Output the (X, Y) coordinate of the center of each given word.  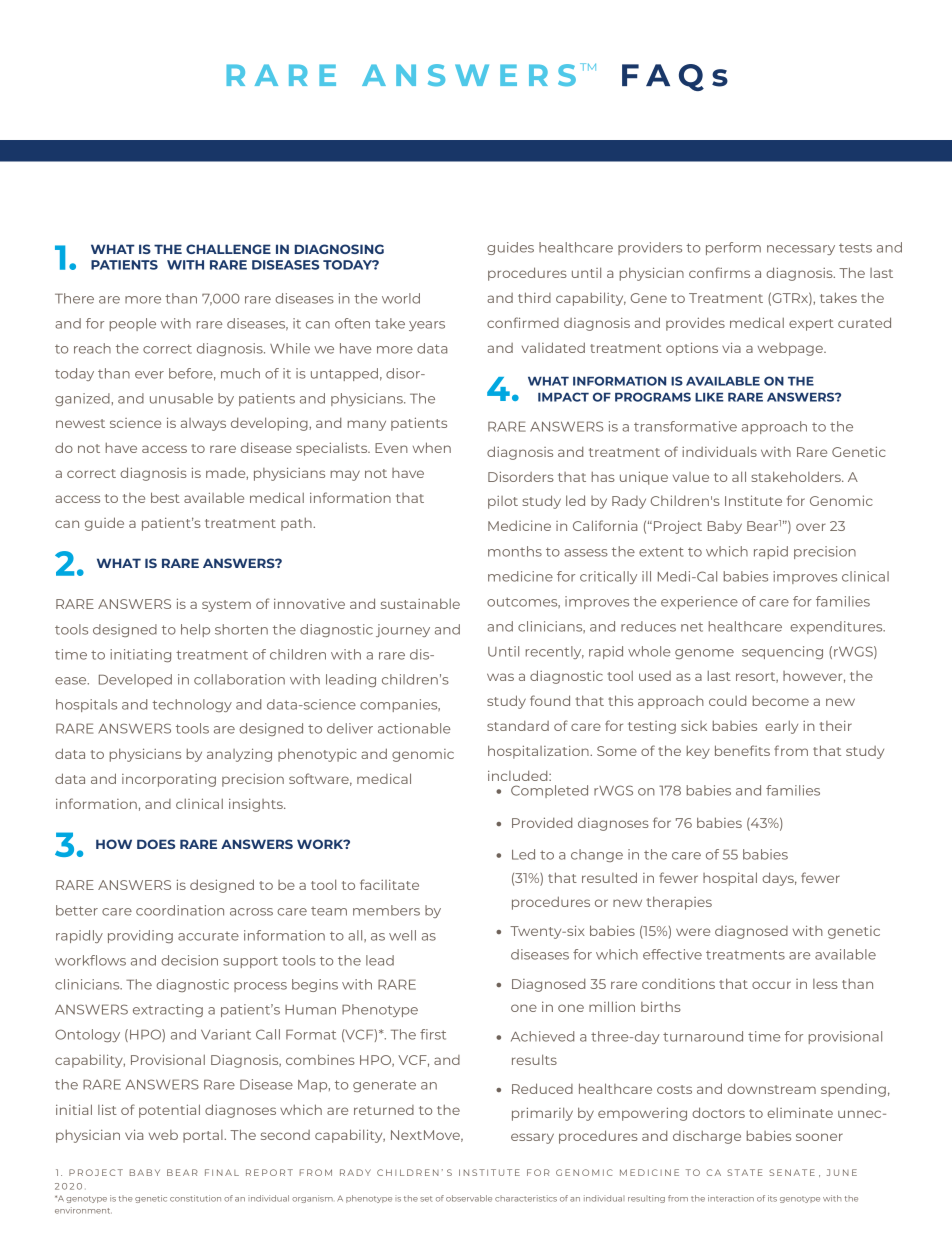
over (811, 527)
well (402, 935)
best (165, 497)
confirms (719, 272)
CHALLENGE (228, 249)
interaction (731, 1198)
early (781, 727)
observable (469, 1198)
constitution (195, 1198)
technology (192, 705)
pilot (503, 502)
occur (771, 985)
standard (518, 726)
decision (189, 960)
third (534, 297)
